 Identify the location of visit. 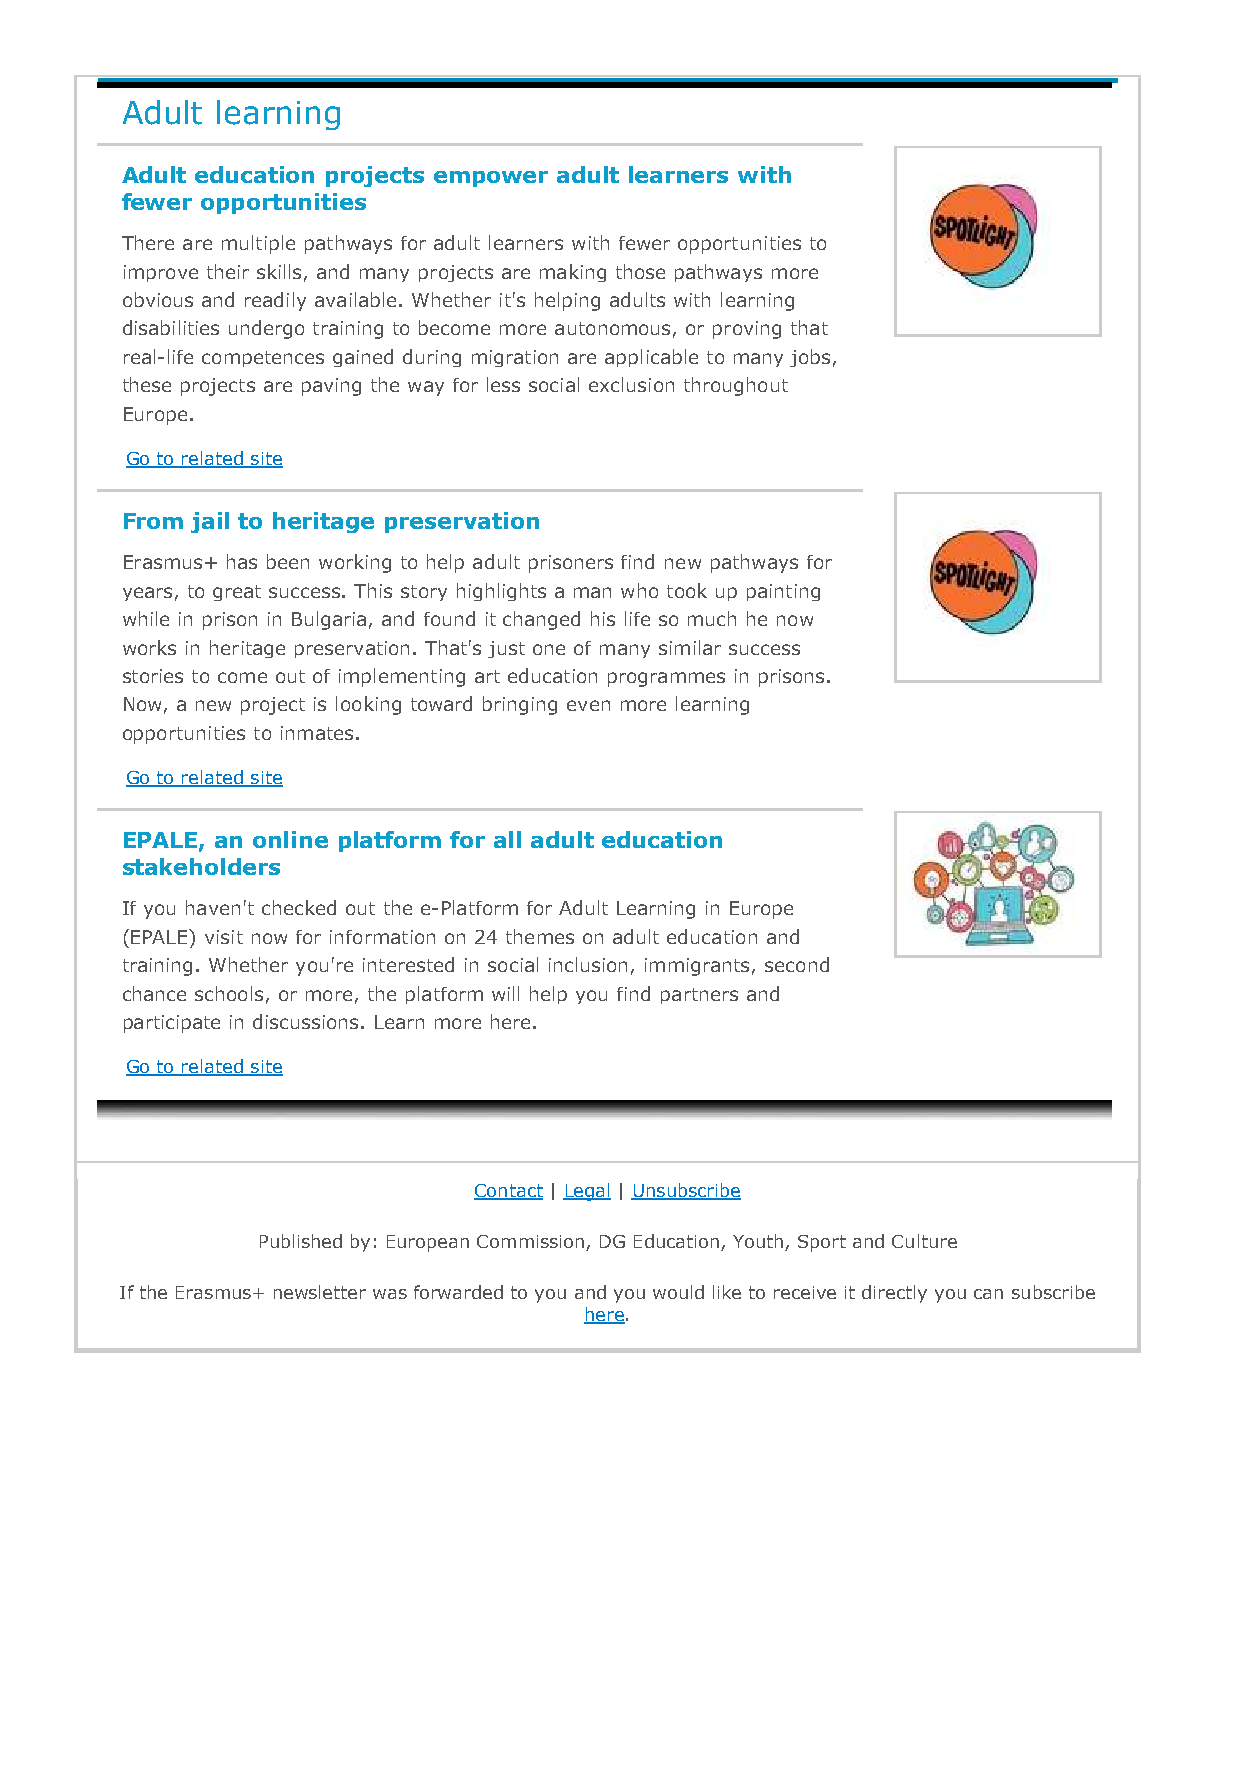
(224, 937).
